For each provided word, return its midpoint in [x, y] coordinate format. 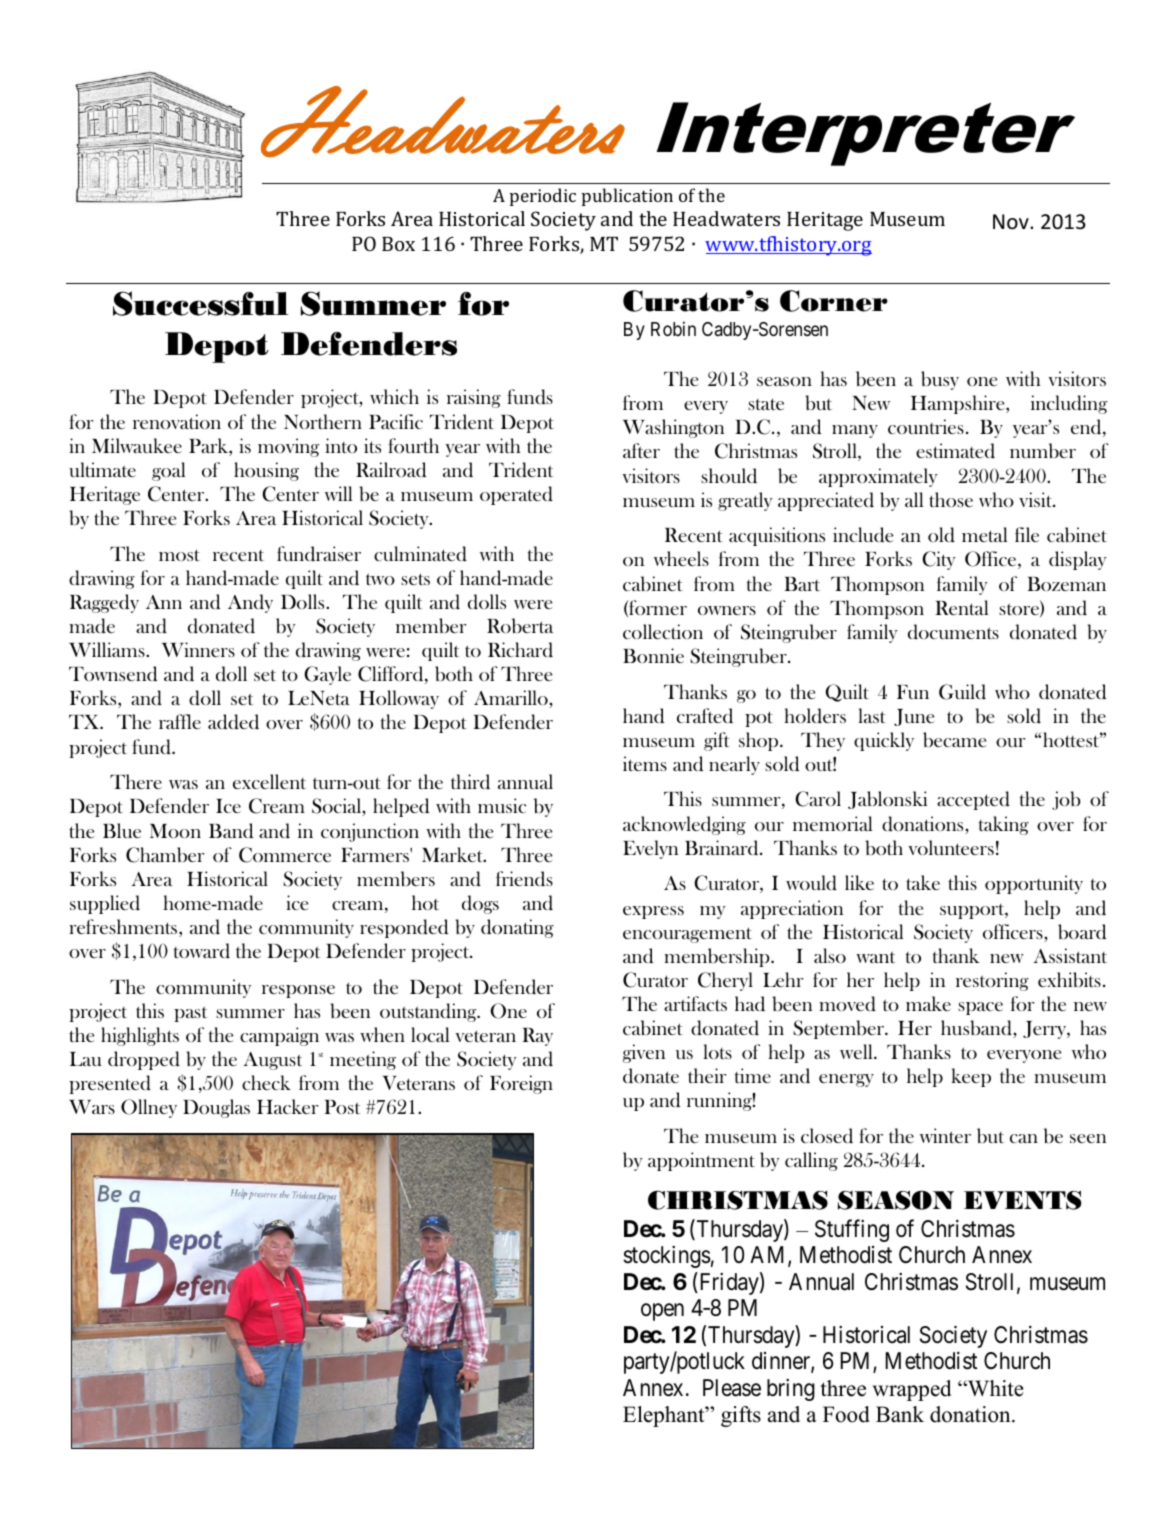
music [502, 805]
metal [984, 534]
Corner [834, 301]
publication [627, 197]
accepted [973, 800]
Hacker [287, 1106]
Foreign [521, 1084]
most [179, 555]
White [995, 1388]
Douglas [216, 1108]
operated [516, 495]
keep [971, 1077]
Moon [175, 831]
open [662, 1312]
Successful [200, 303]
